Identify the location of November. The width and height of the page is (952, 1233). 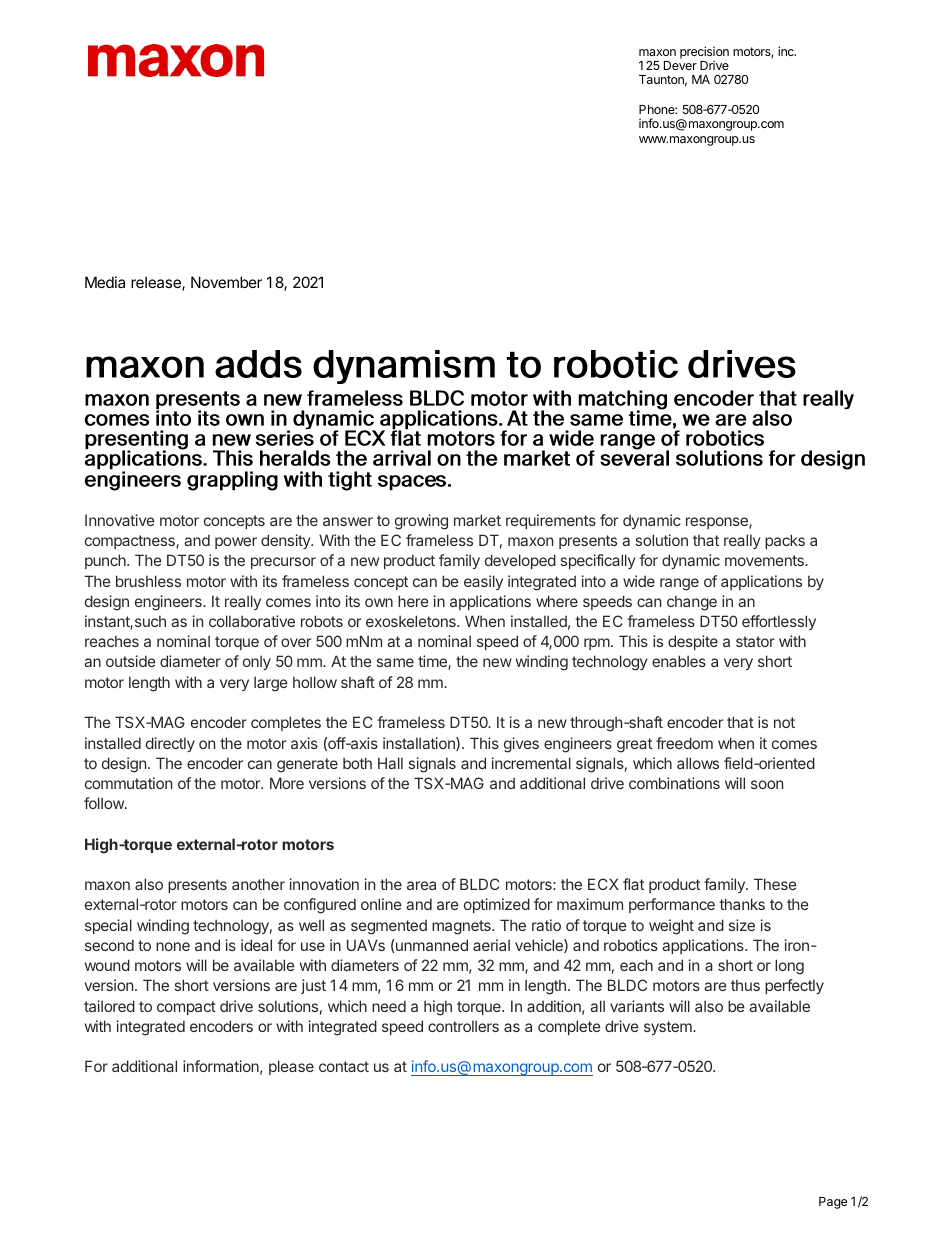
(226, 282).
